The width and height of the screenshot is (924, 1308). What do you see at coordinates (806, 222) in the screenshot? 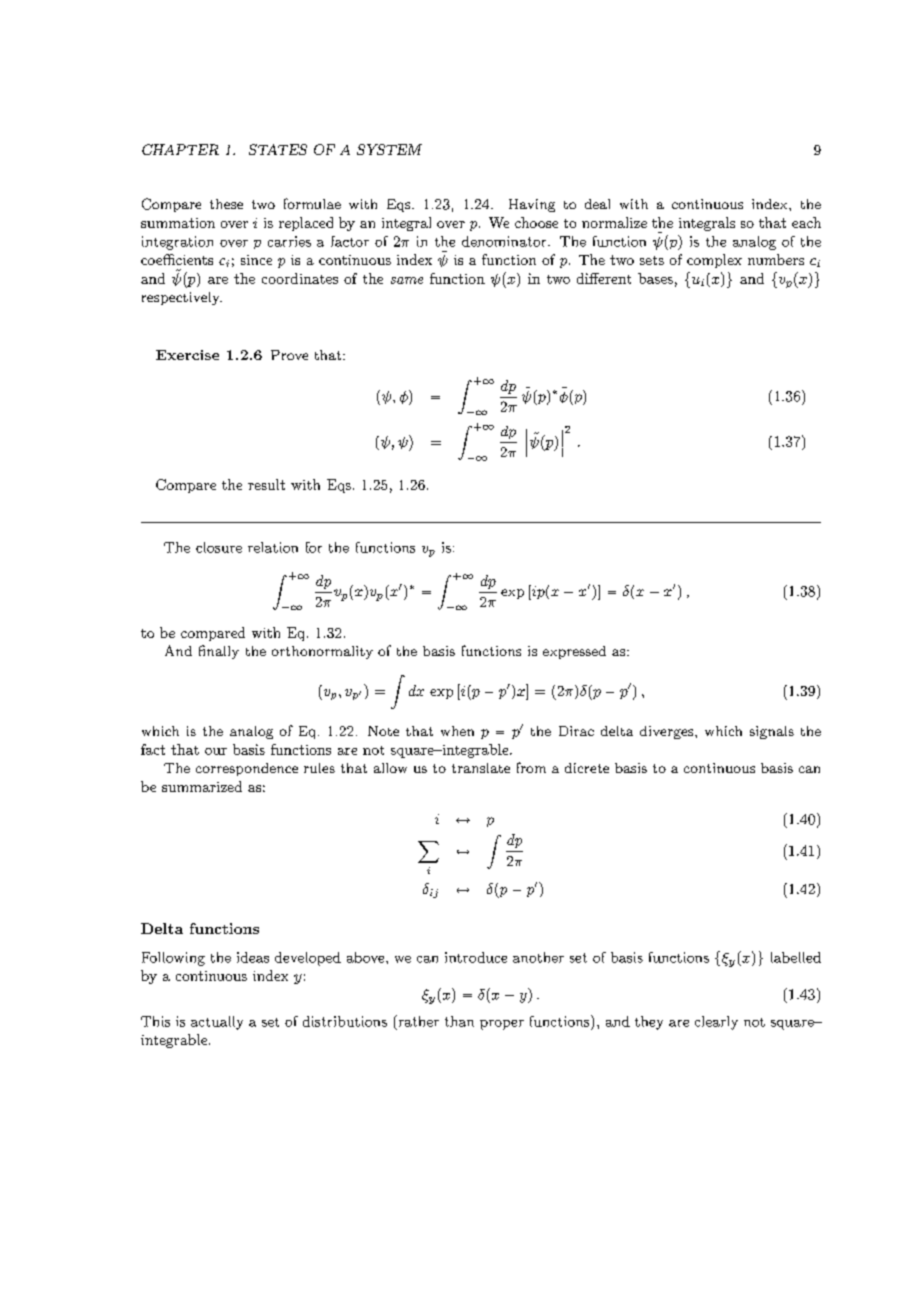
I see `each` at bounding box center [806, 222].
